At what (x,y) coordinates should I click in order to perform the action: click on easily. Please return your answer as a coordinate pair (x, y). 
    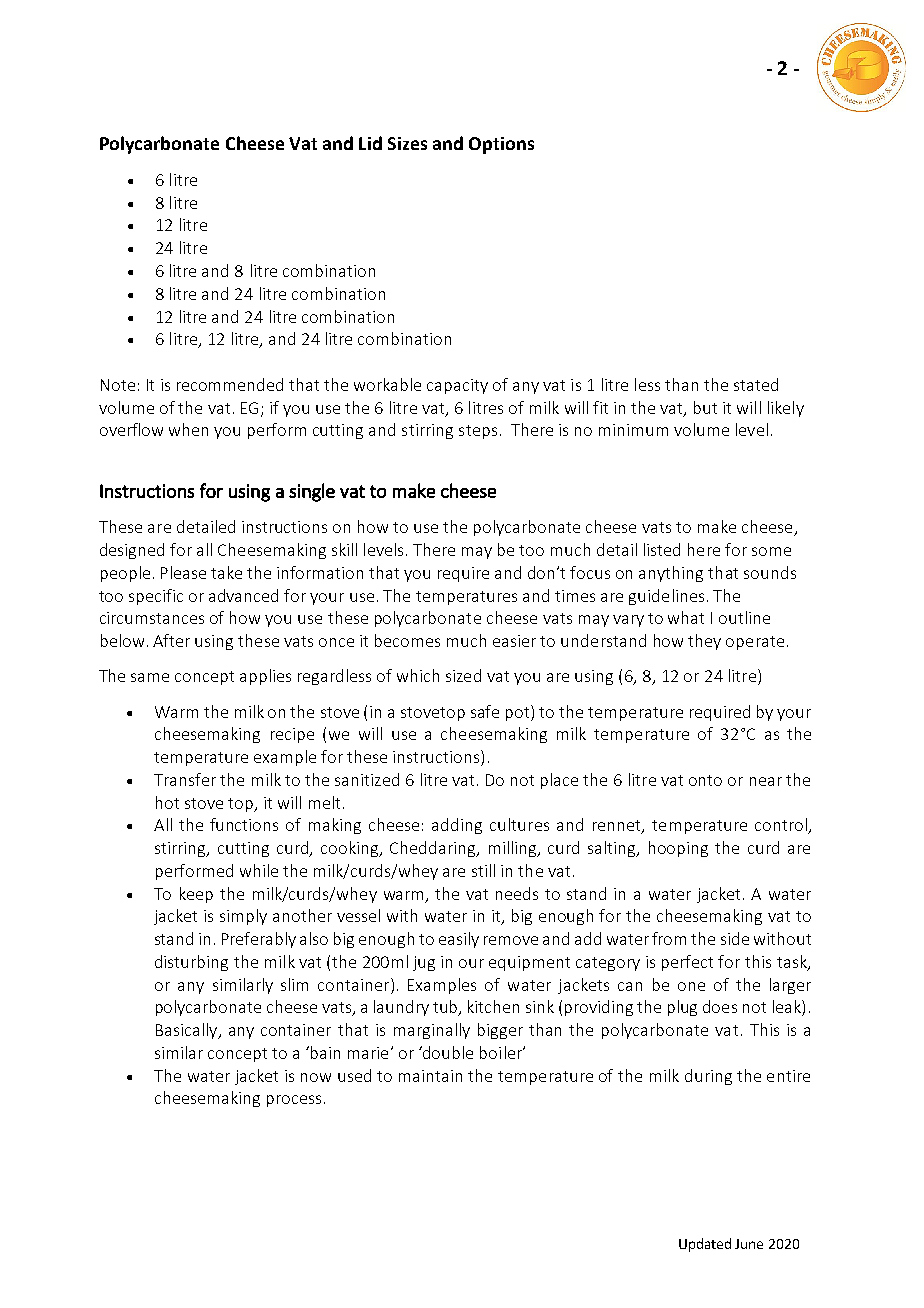
    Looking at the image, I should click on (459, 940).
